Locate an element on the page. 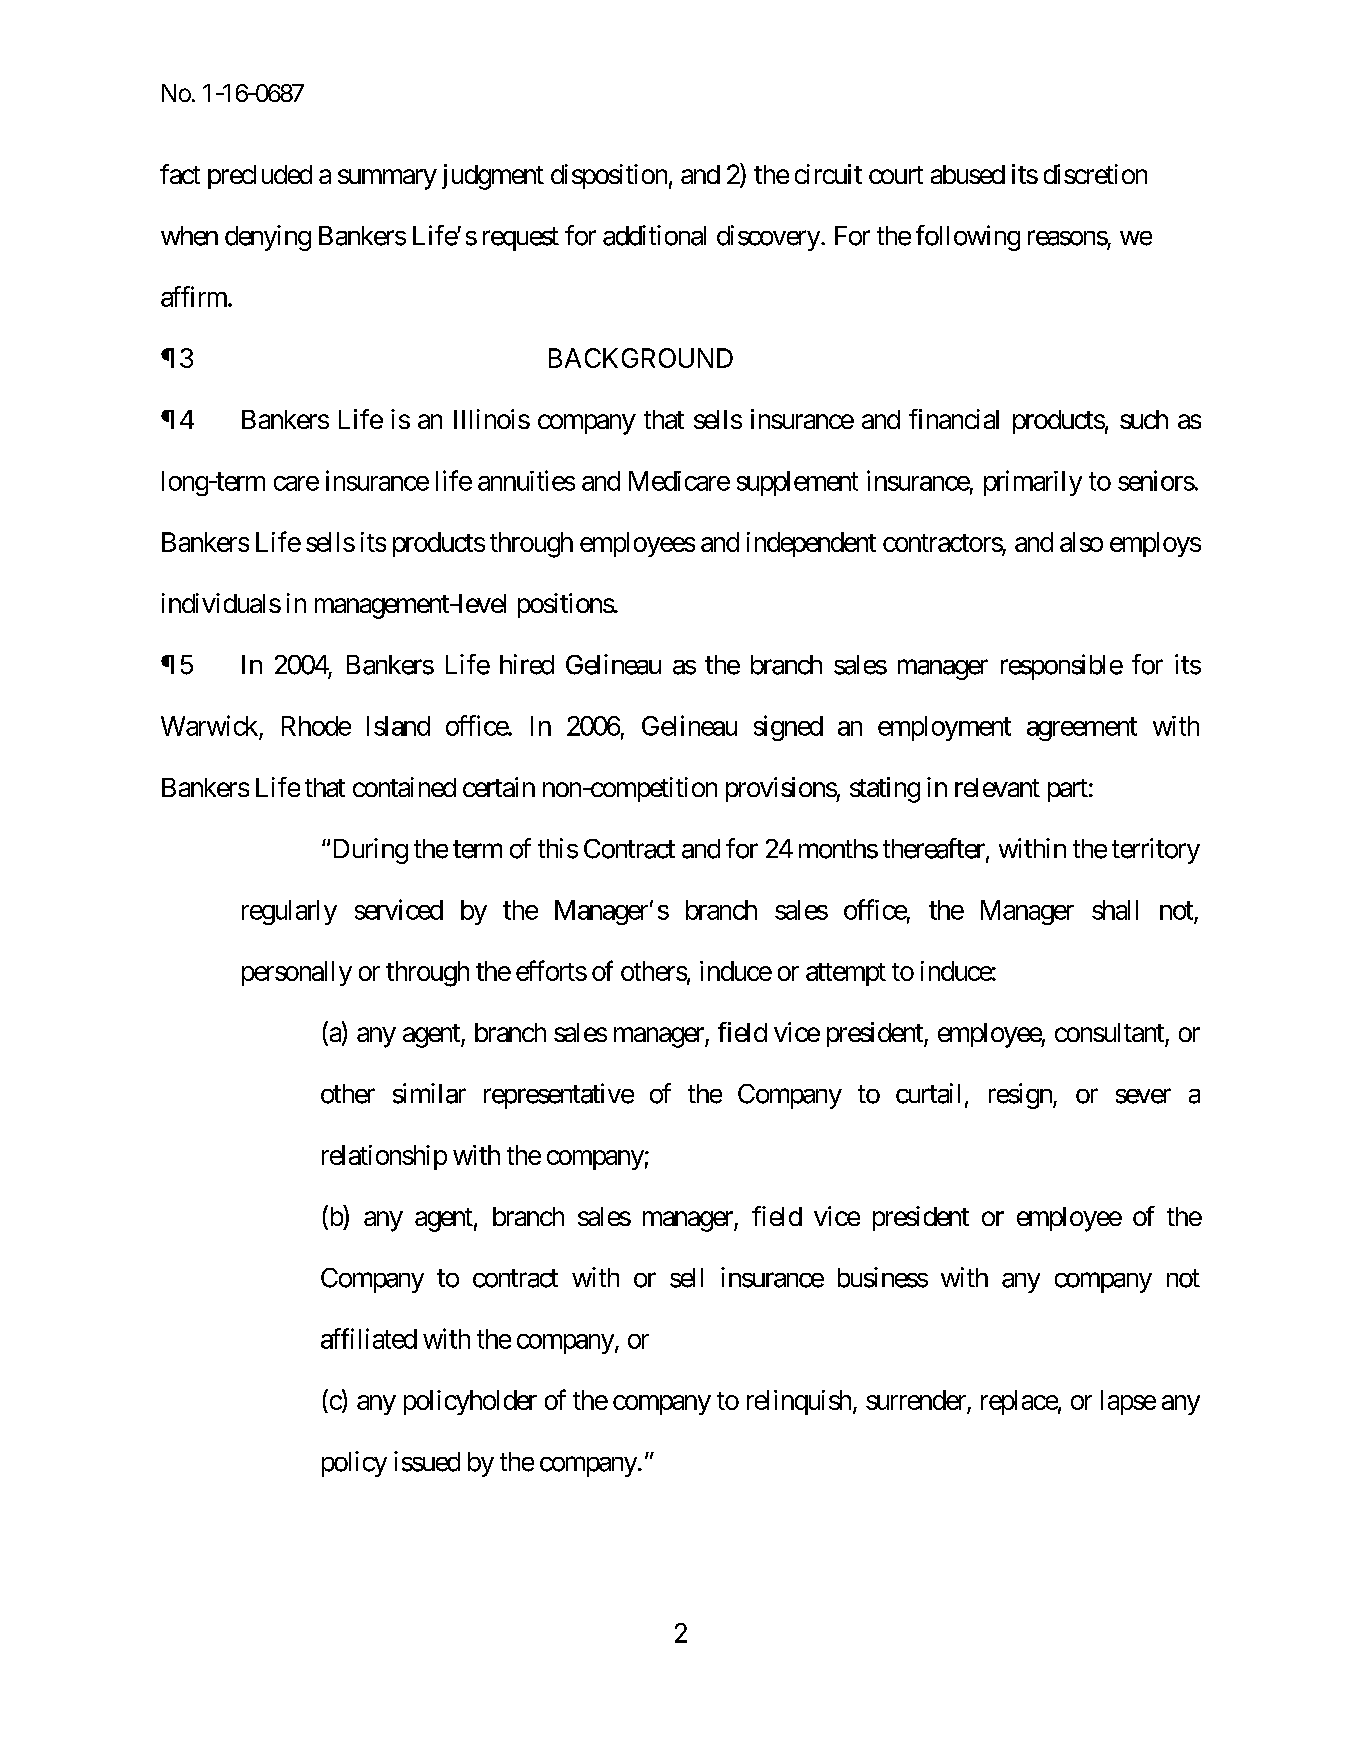  hired is located at coordinates (527, 664).
